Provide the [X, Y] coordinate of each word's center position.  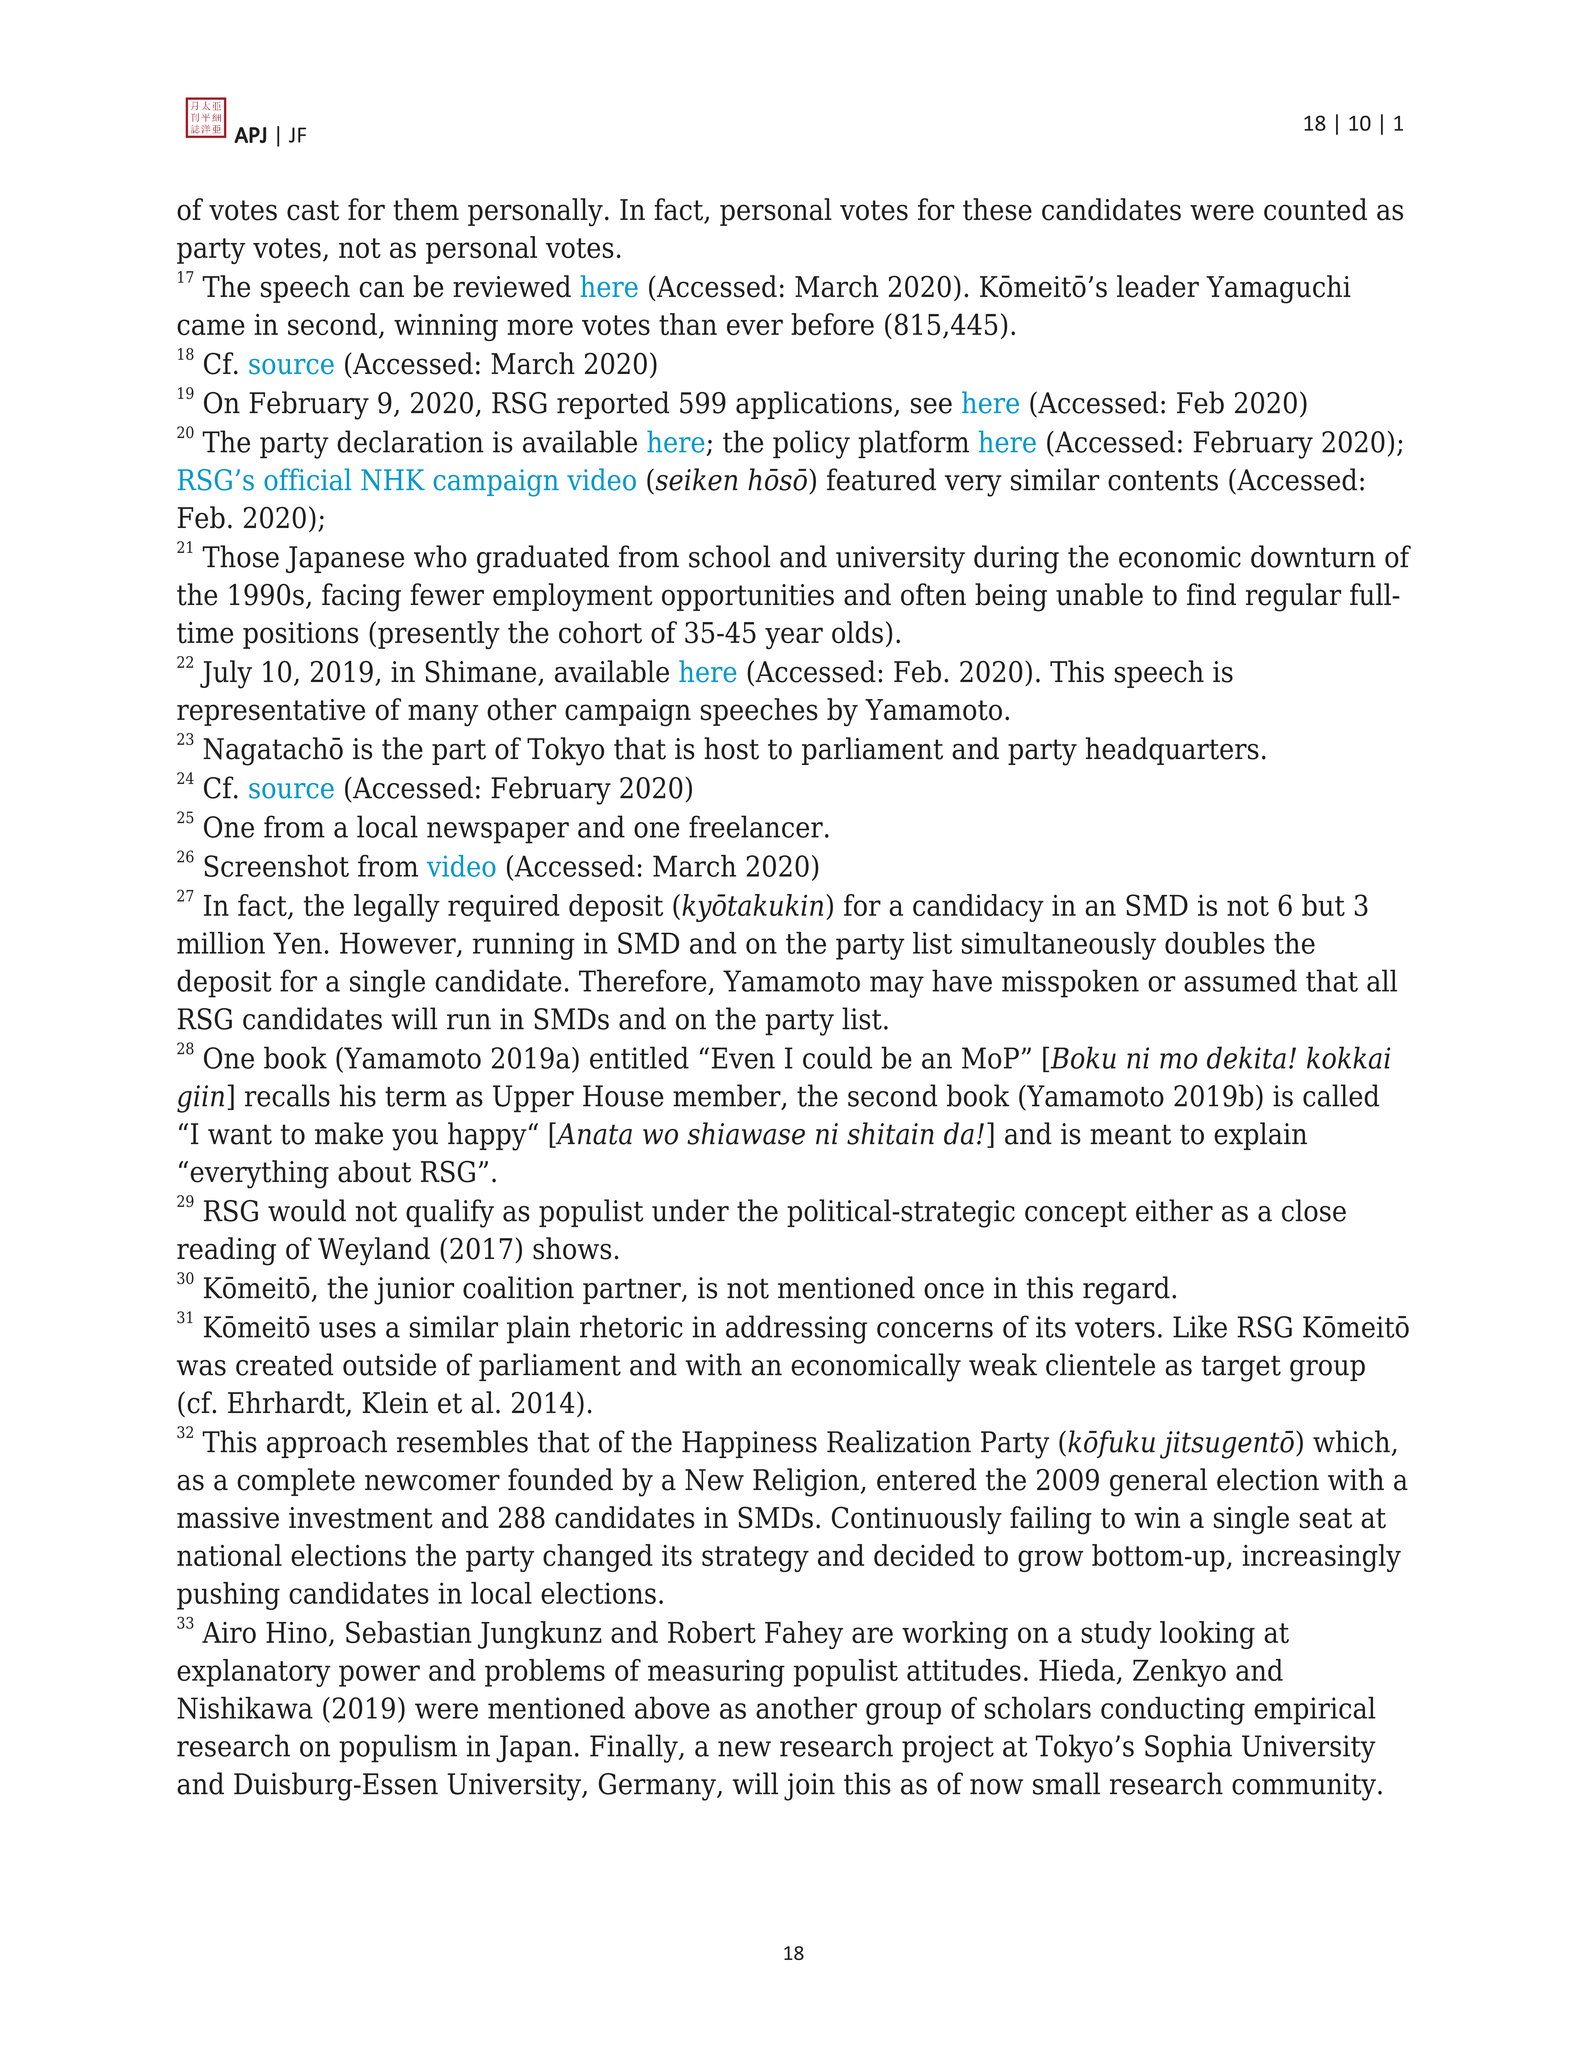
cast [313, 210]
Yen [297, 943]
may [897, 987]
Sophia [1188, 1748]
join [809, 1787]
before [832, 324]
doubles [1215, 943]
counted [1315, 209]
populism [398, 1748]
